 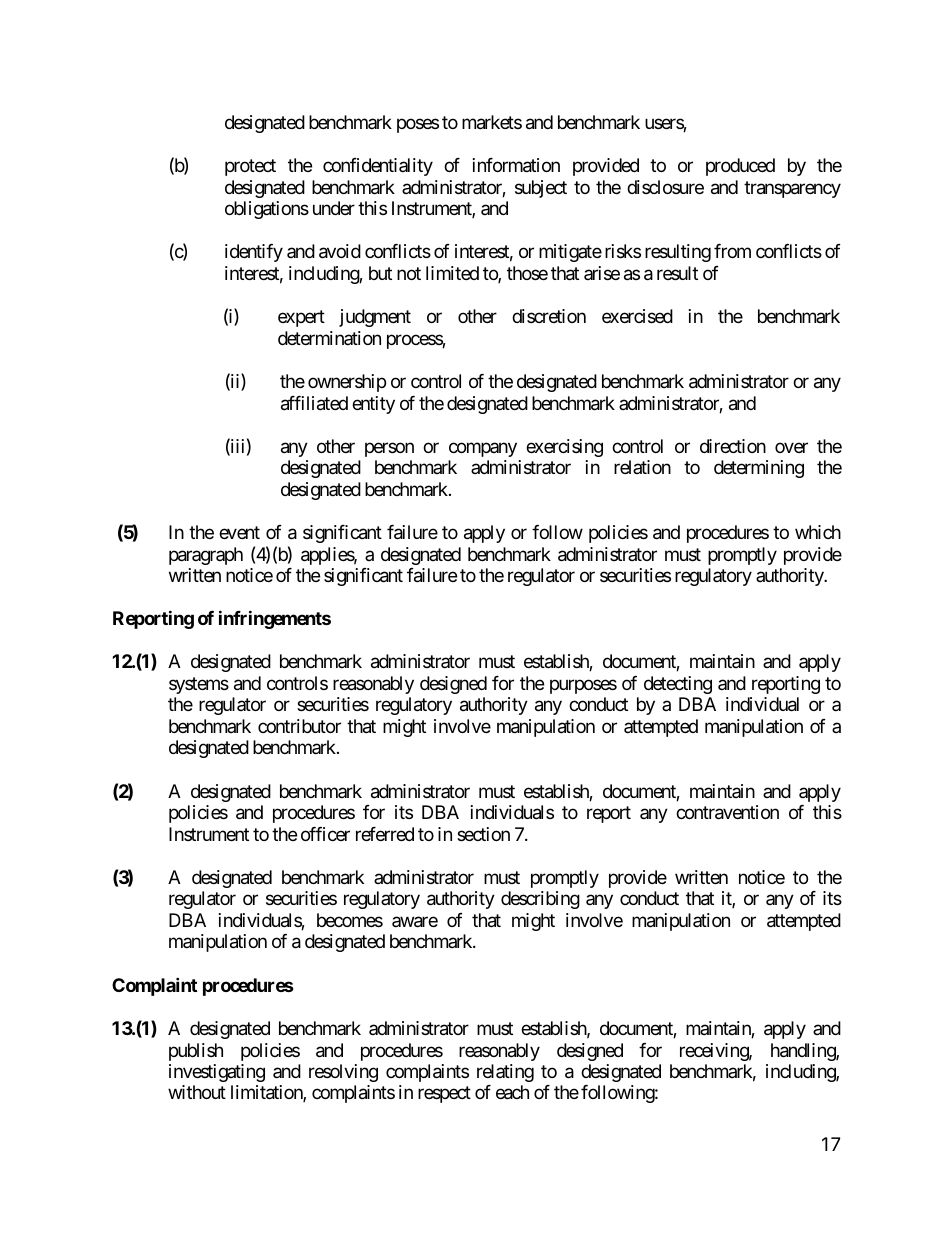 I want to click on relating, so click(x=505, y=1073).
